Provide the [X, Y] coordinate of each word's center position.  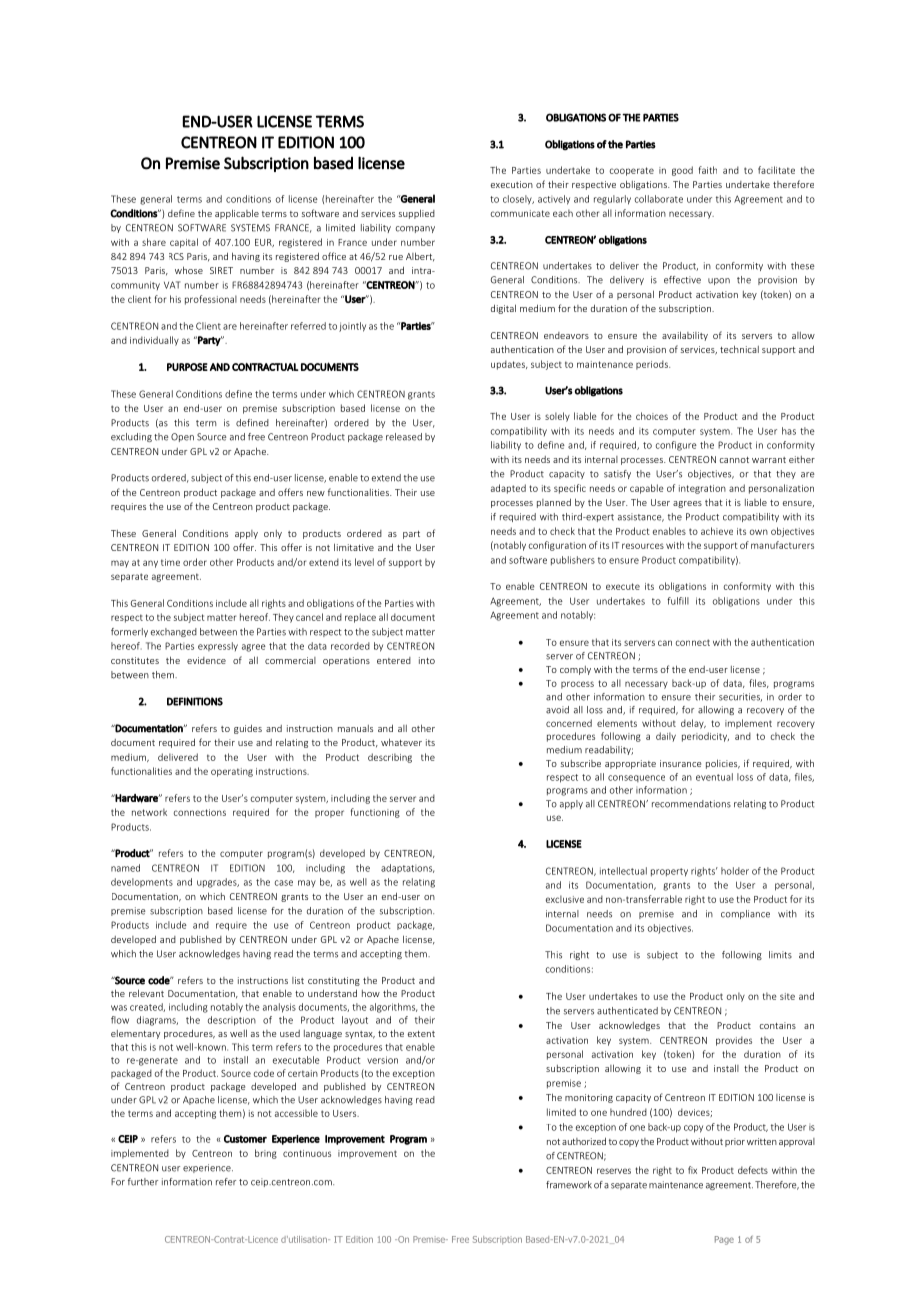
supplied [417, 214]
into [427, 660]
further [143, 1182]
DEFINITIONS [195, 701]
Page [724, 1240]
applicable [237, 214]
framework [569, 1185]
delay [693, 724]
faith [708, 170]
